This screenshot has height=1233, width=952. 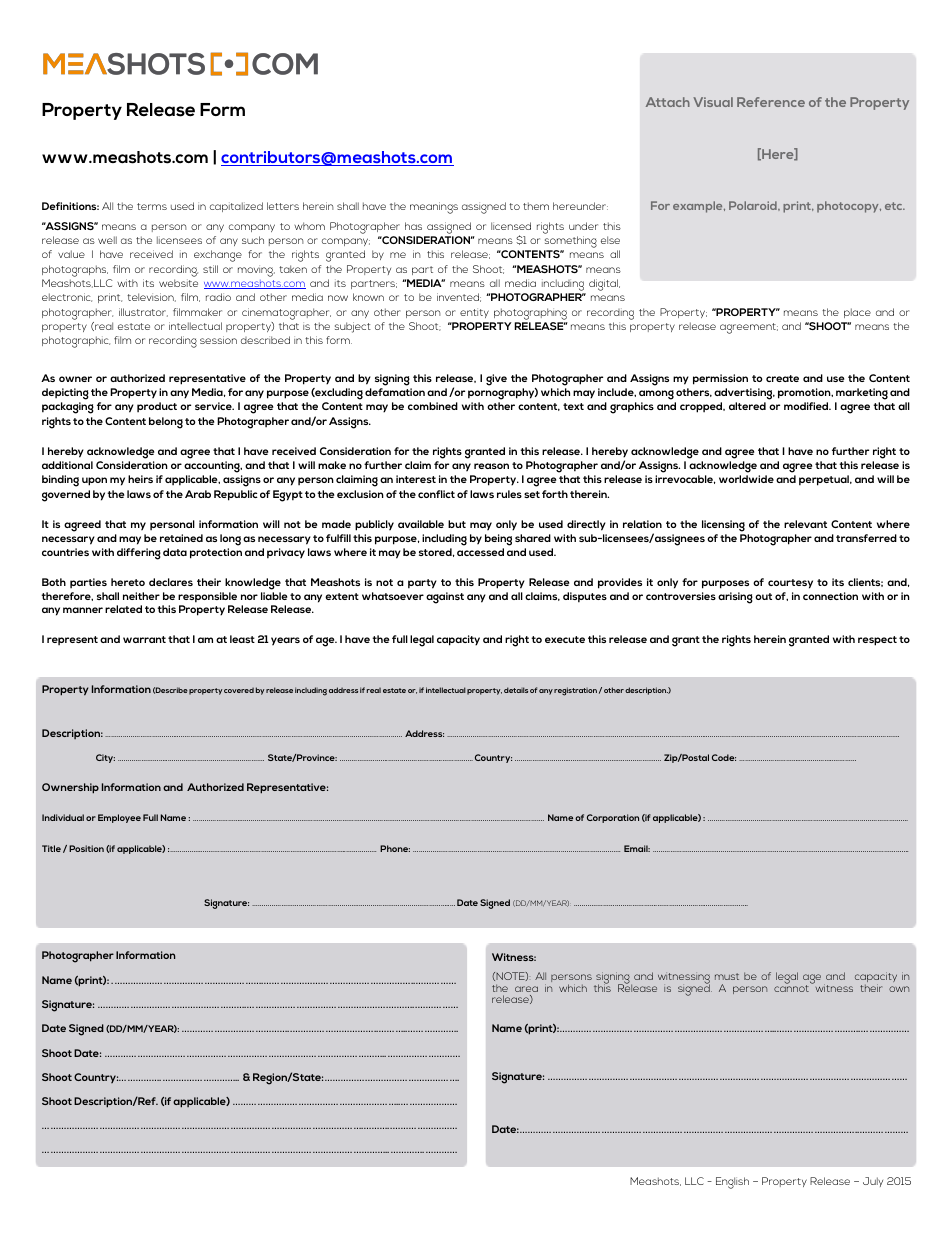 I want to click on Position, so click(x=86, y=848).
